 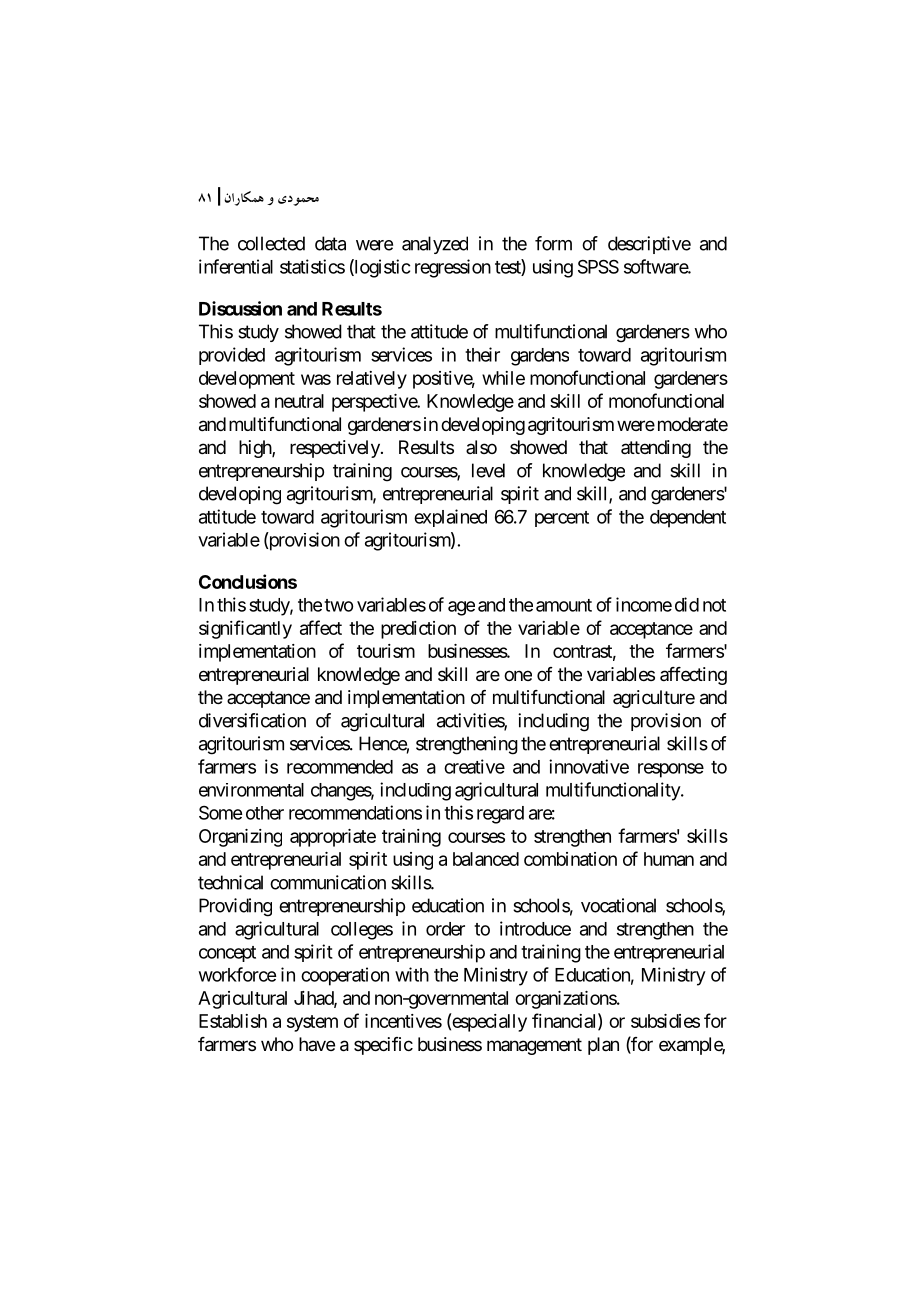 I want to click on creative, so click(x=474, y=766).
